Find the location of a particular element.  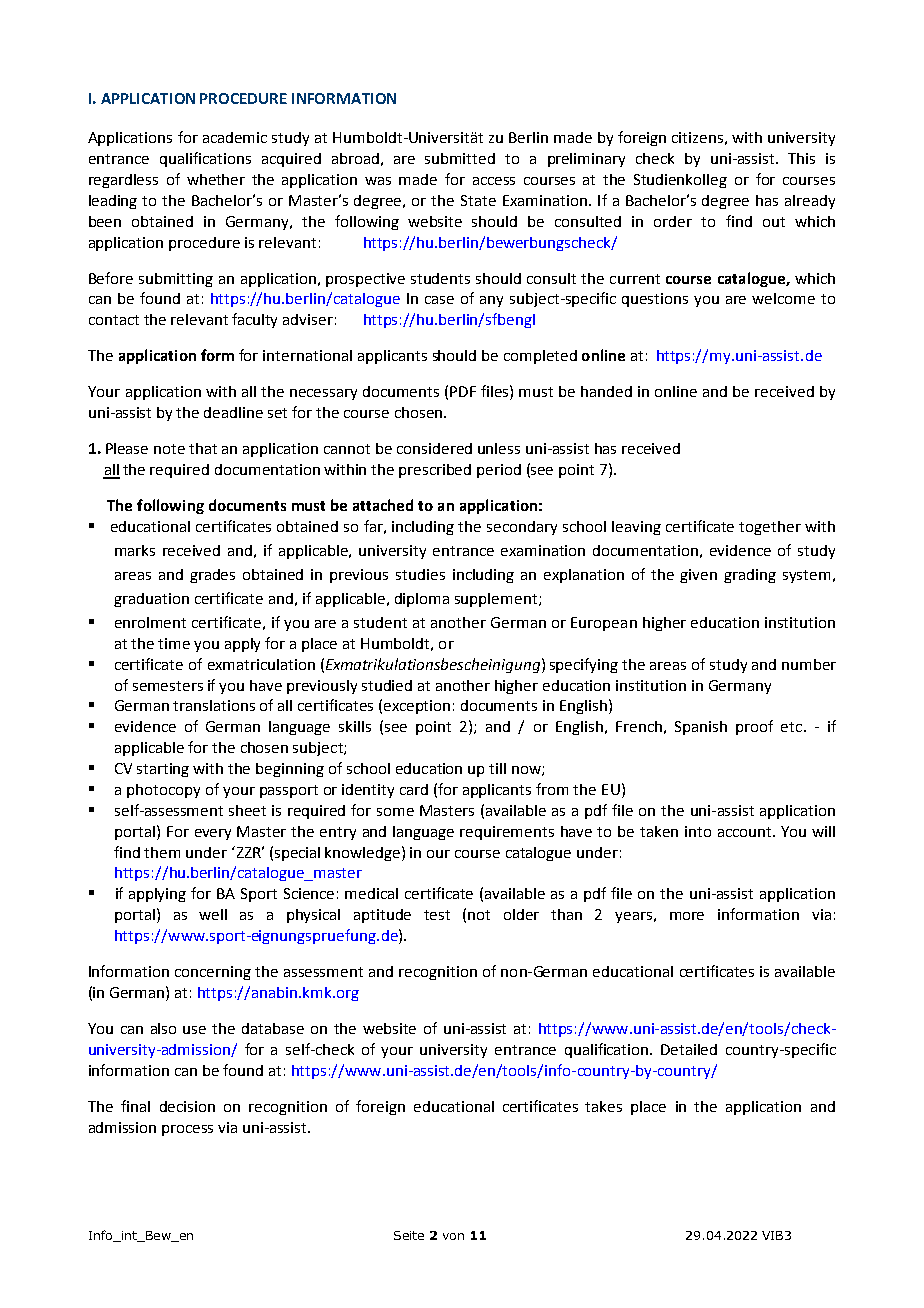

that is located at coordinates (203, 448).
